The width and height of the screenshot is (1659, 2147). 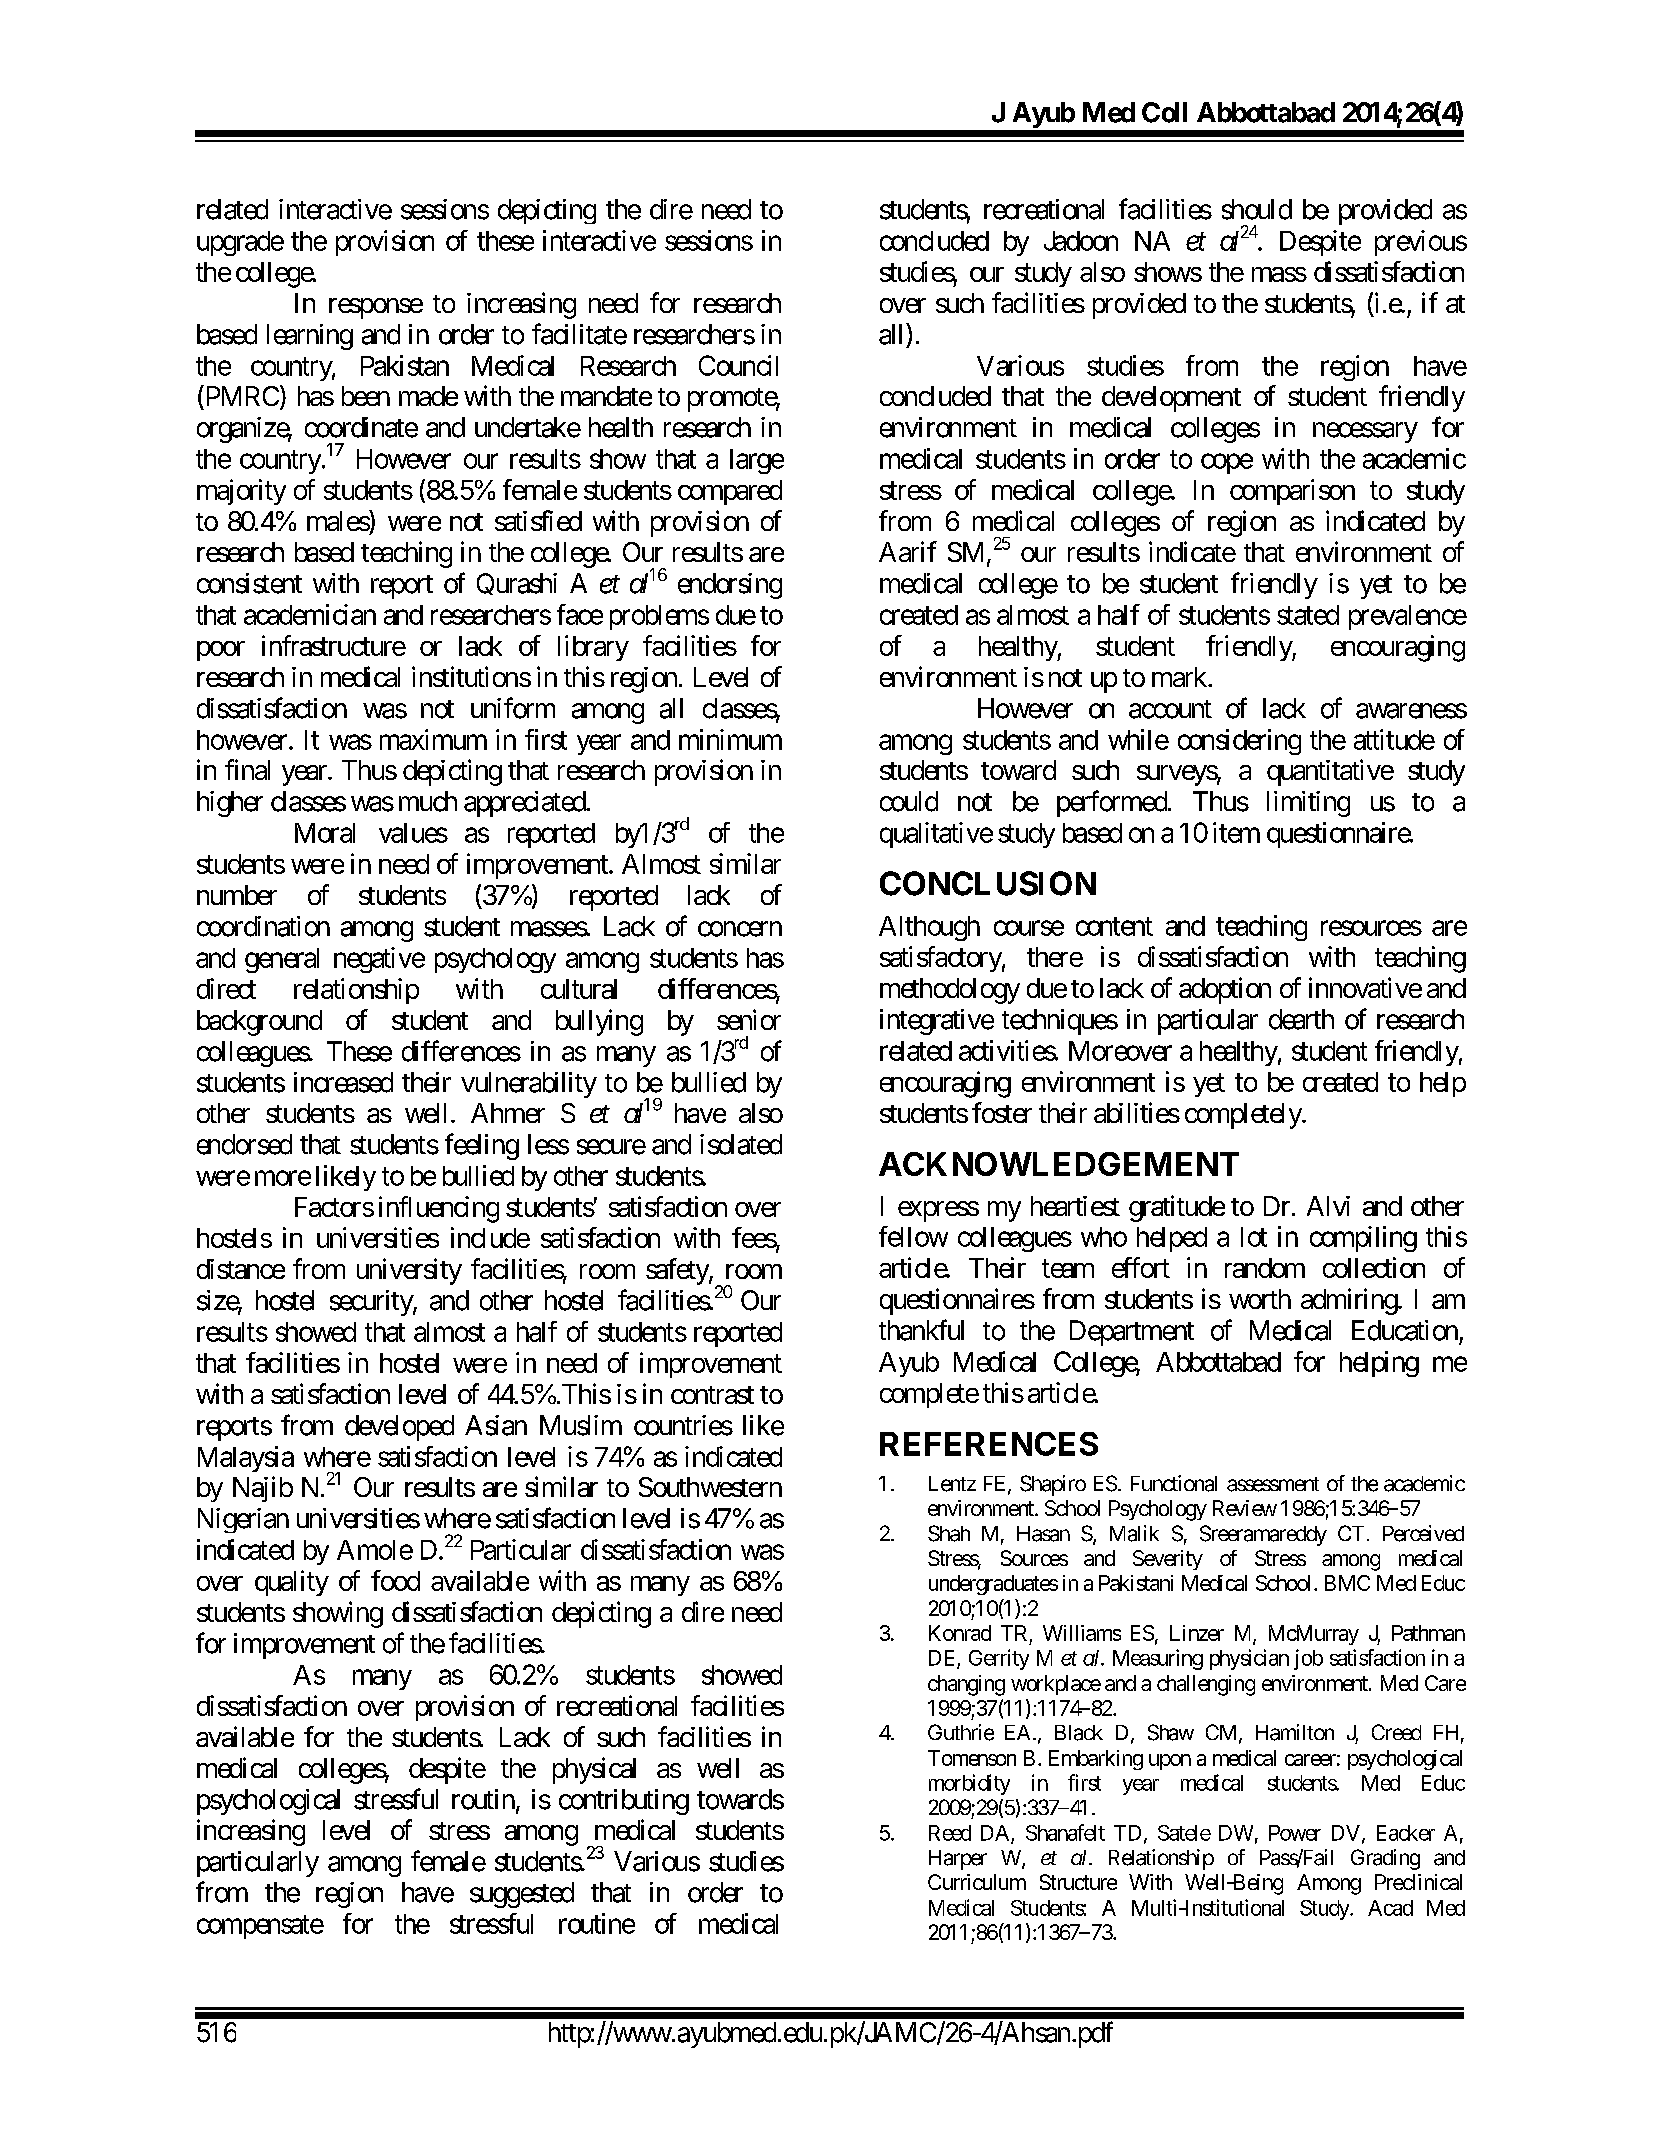 What do you see at coordinates (749, 1019) in the screenshot?
I see `senior` at bounding box center [749, 1019].
